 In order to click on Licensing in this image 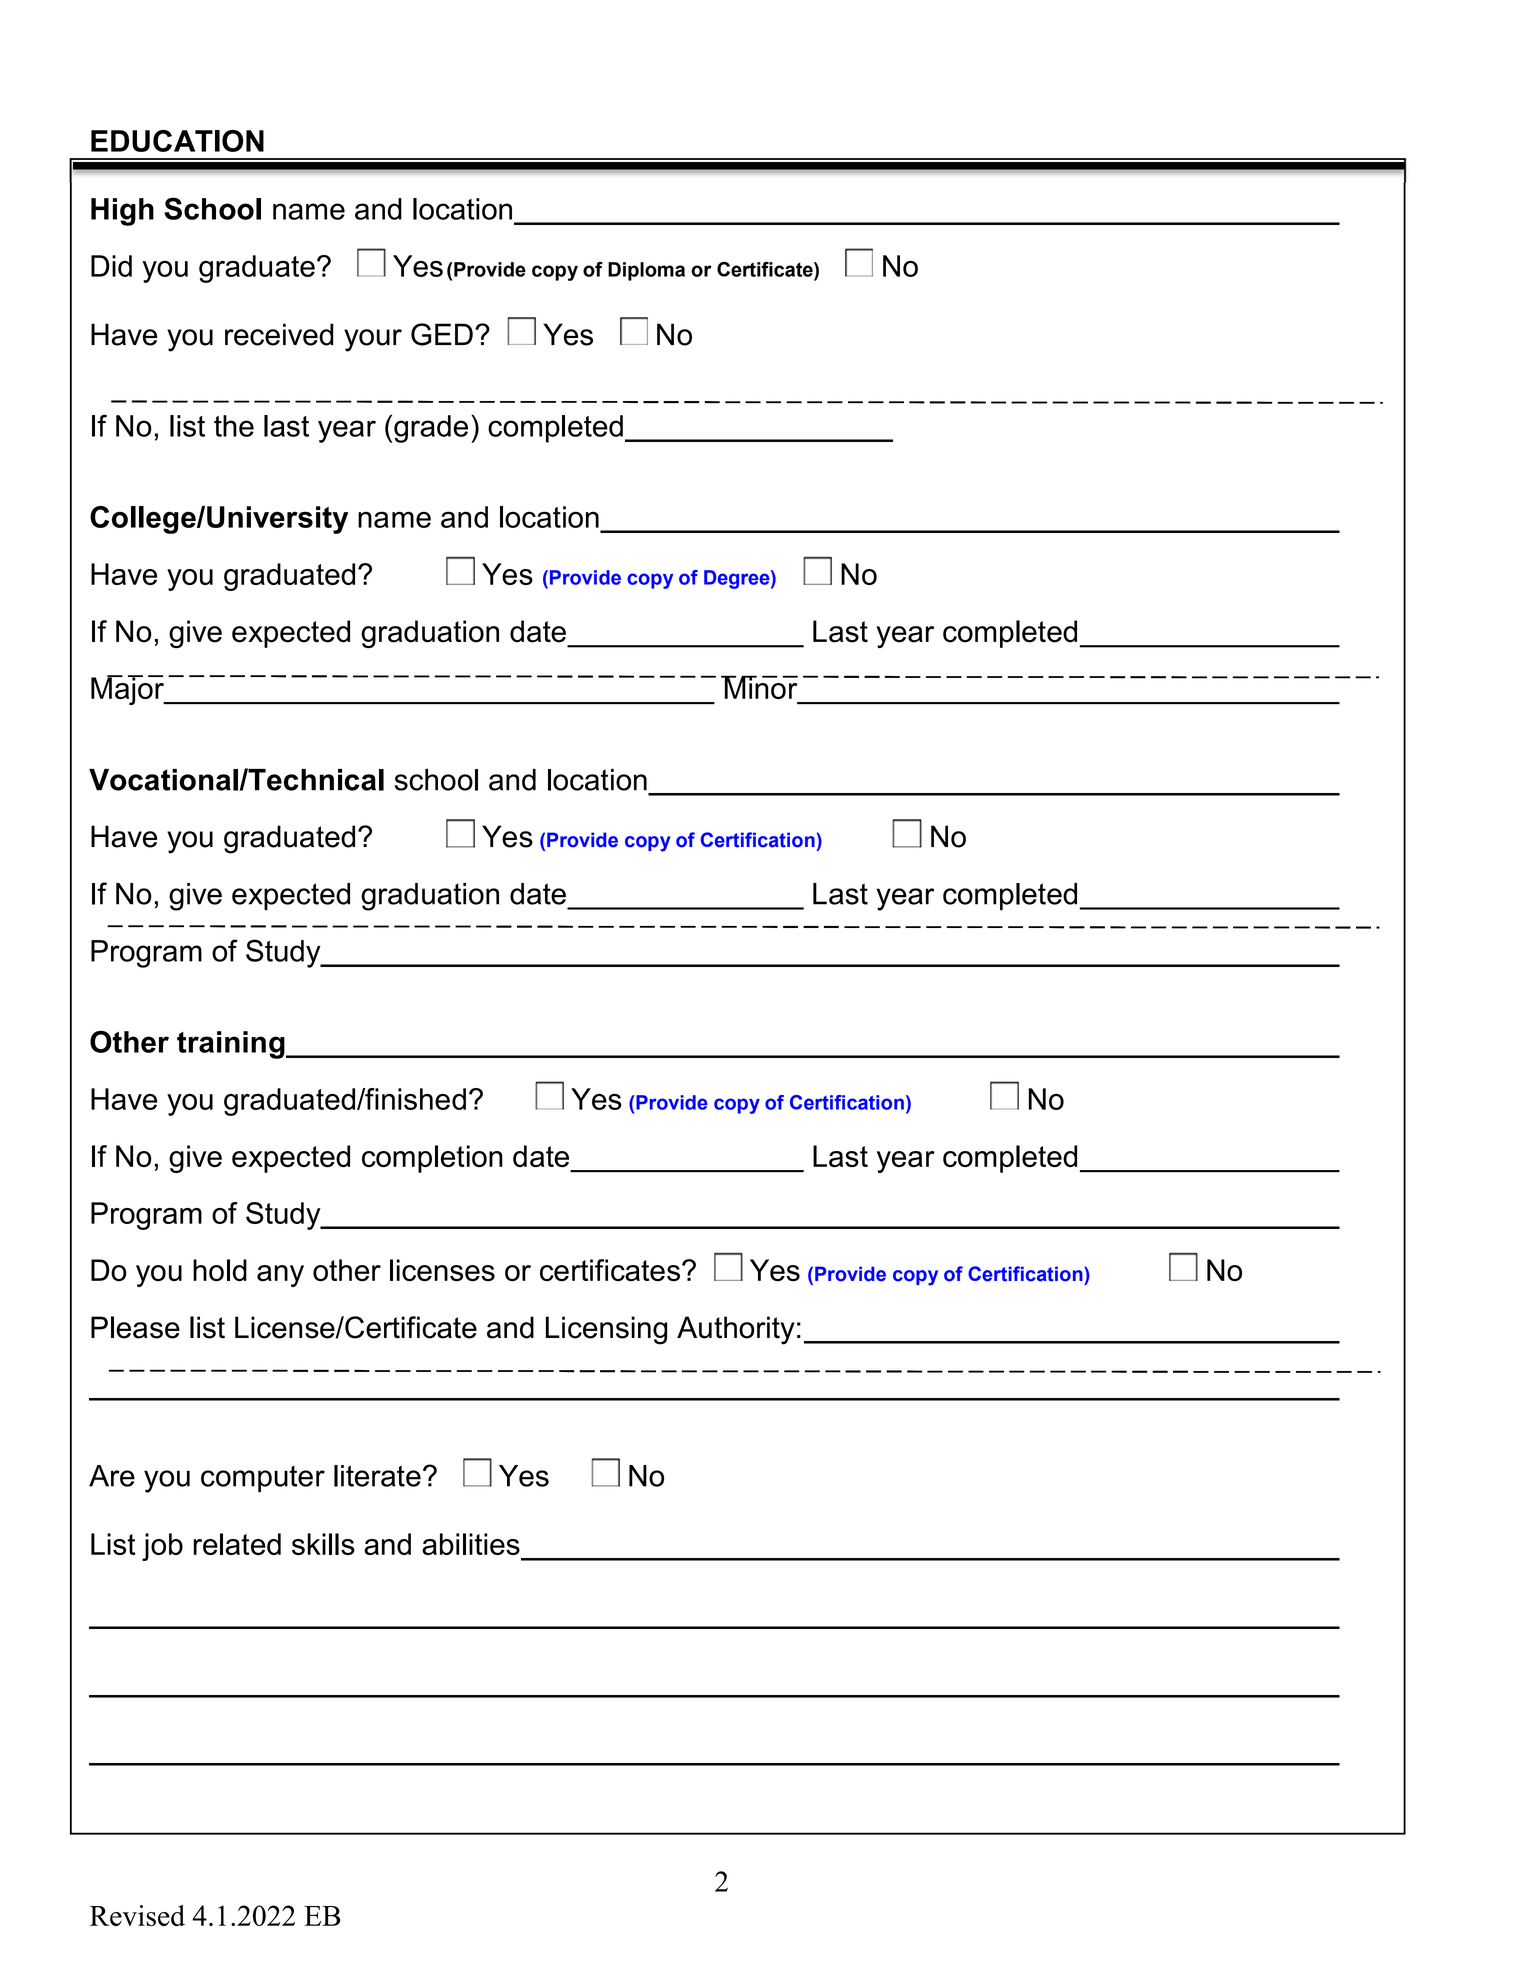, I will do `click(606, 1330)`.
